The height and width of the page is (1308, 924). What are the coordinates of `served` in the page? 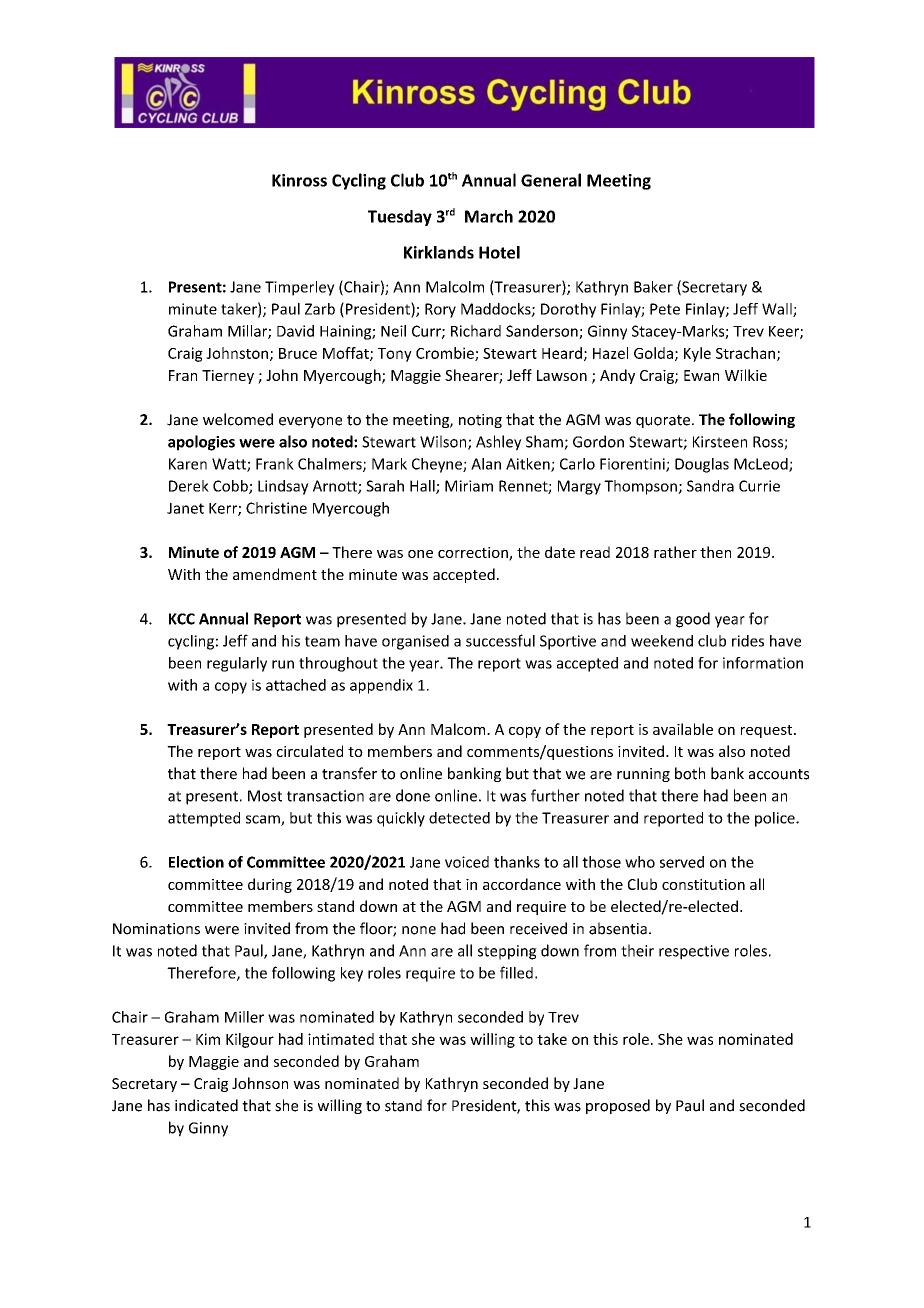 It's located at (682, 862).
